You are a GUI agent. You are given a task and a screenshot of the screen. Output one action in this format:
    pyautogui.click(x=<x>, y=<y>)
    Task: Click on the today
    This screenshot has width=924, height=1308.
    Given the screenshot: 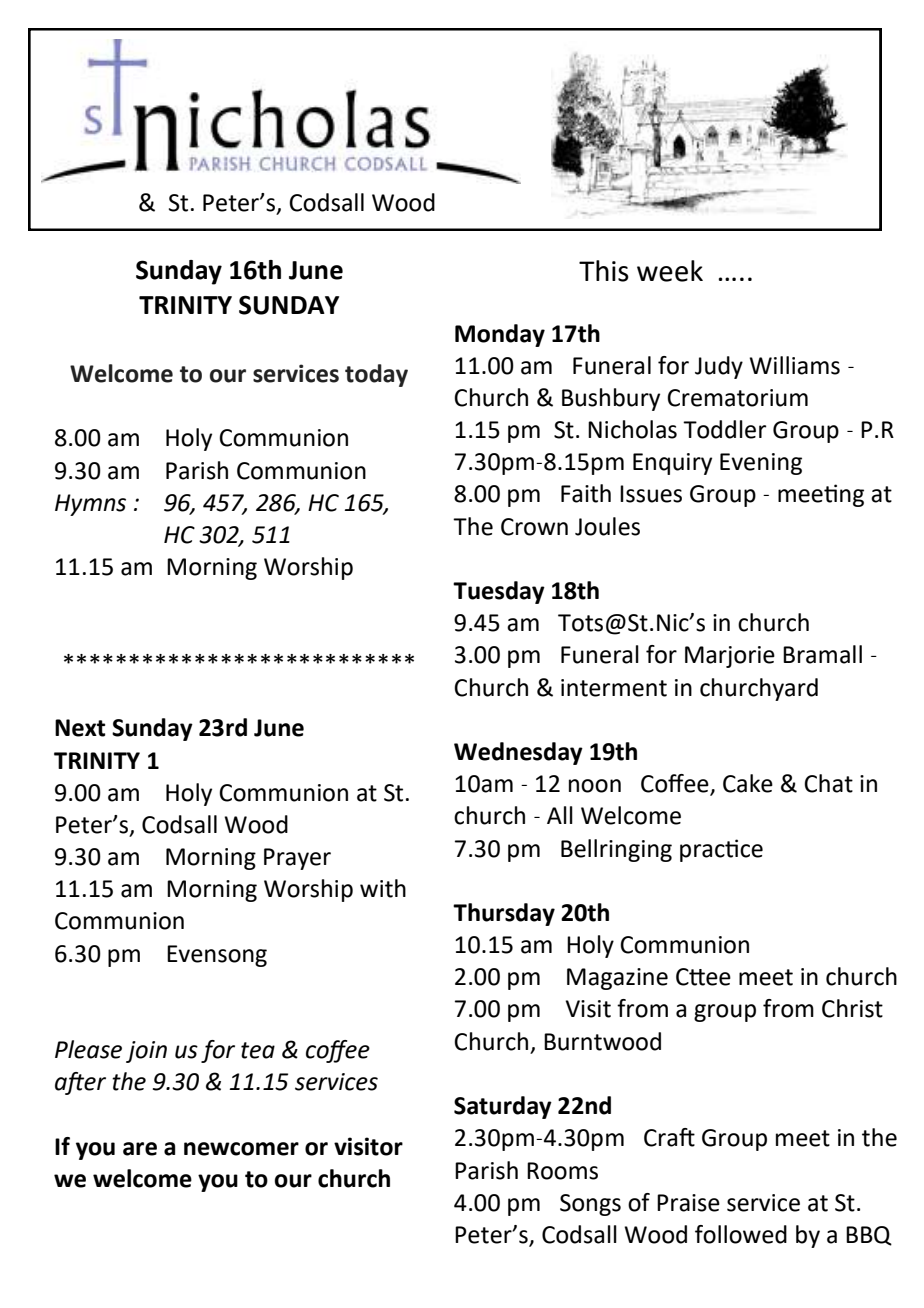 What is the action you would take?
    pyautogui.click(x=376, y=375)
